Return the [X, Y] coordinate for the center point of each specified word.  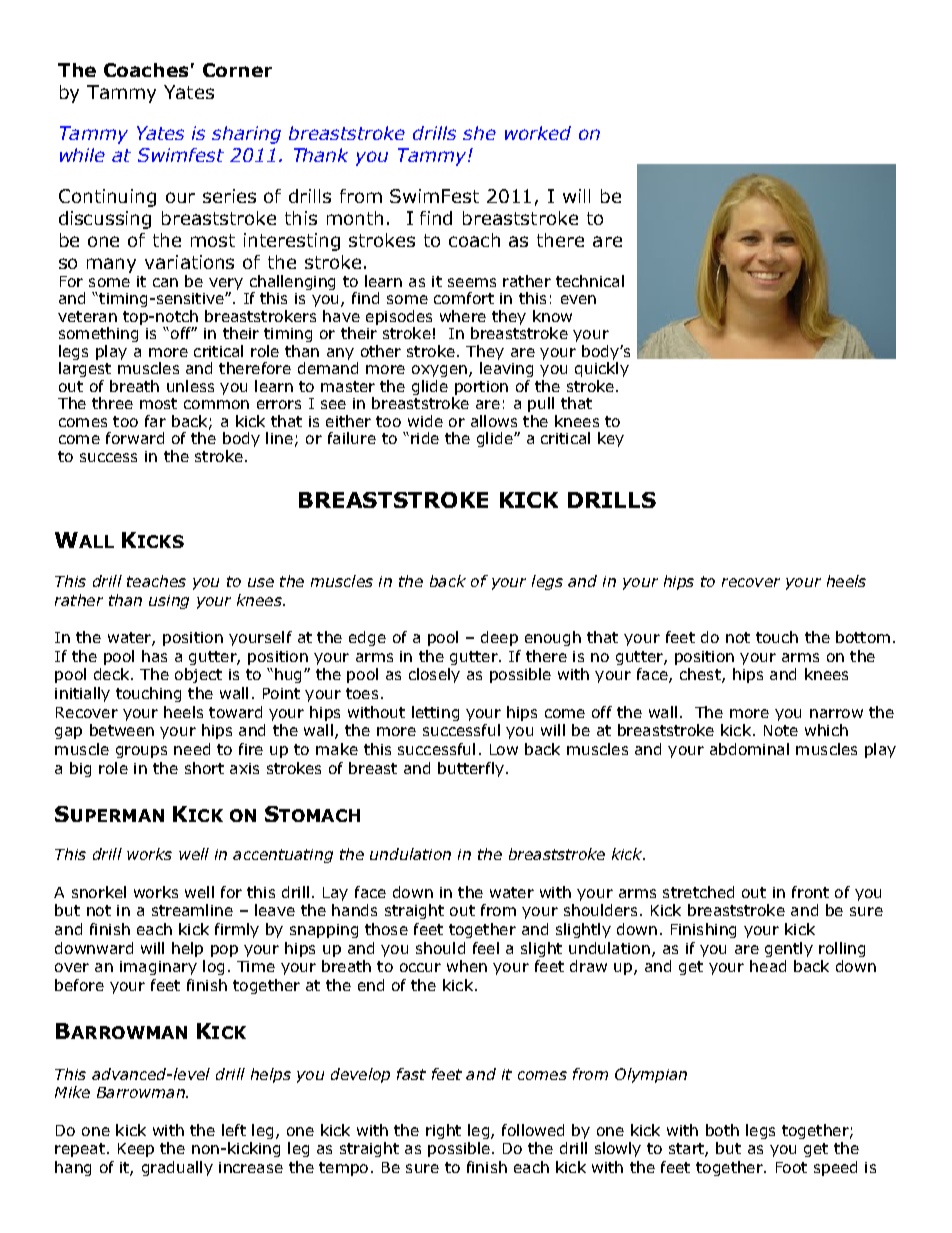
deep [499, 638]
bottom [863, 637]
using [169, 602]
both [722, 1130]
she [479, 133]
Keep [136, 1150]
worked [538, 133]
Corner [237, 70]
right [443, 1131]
